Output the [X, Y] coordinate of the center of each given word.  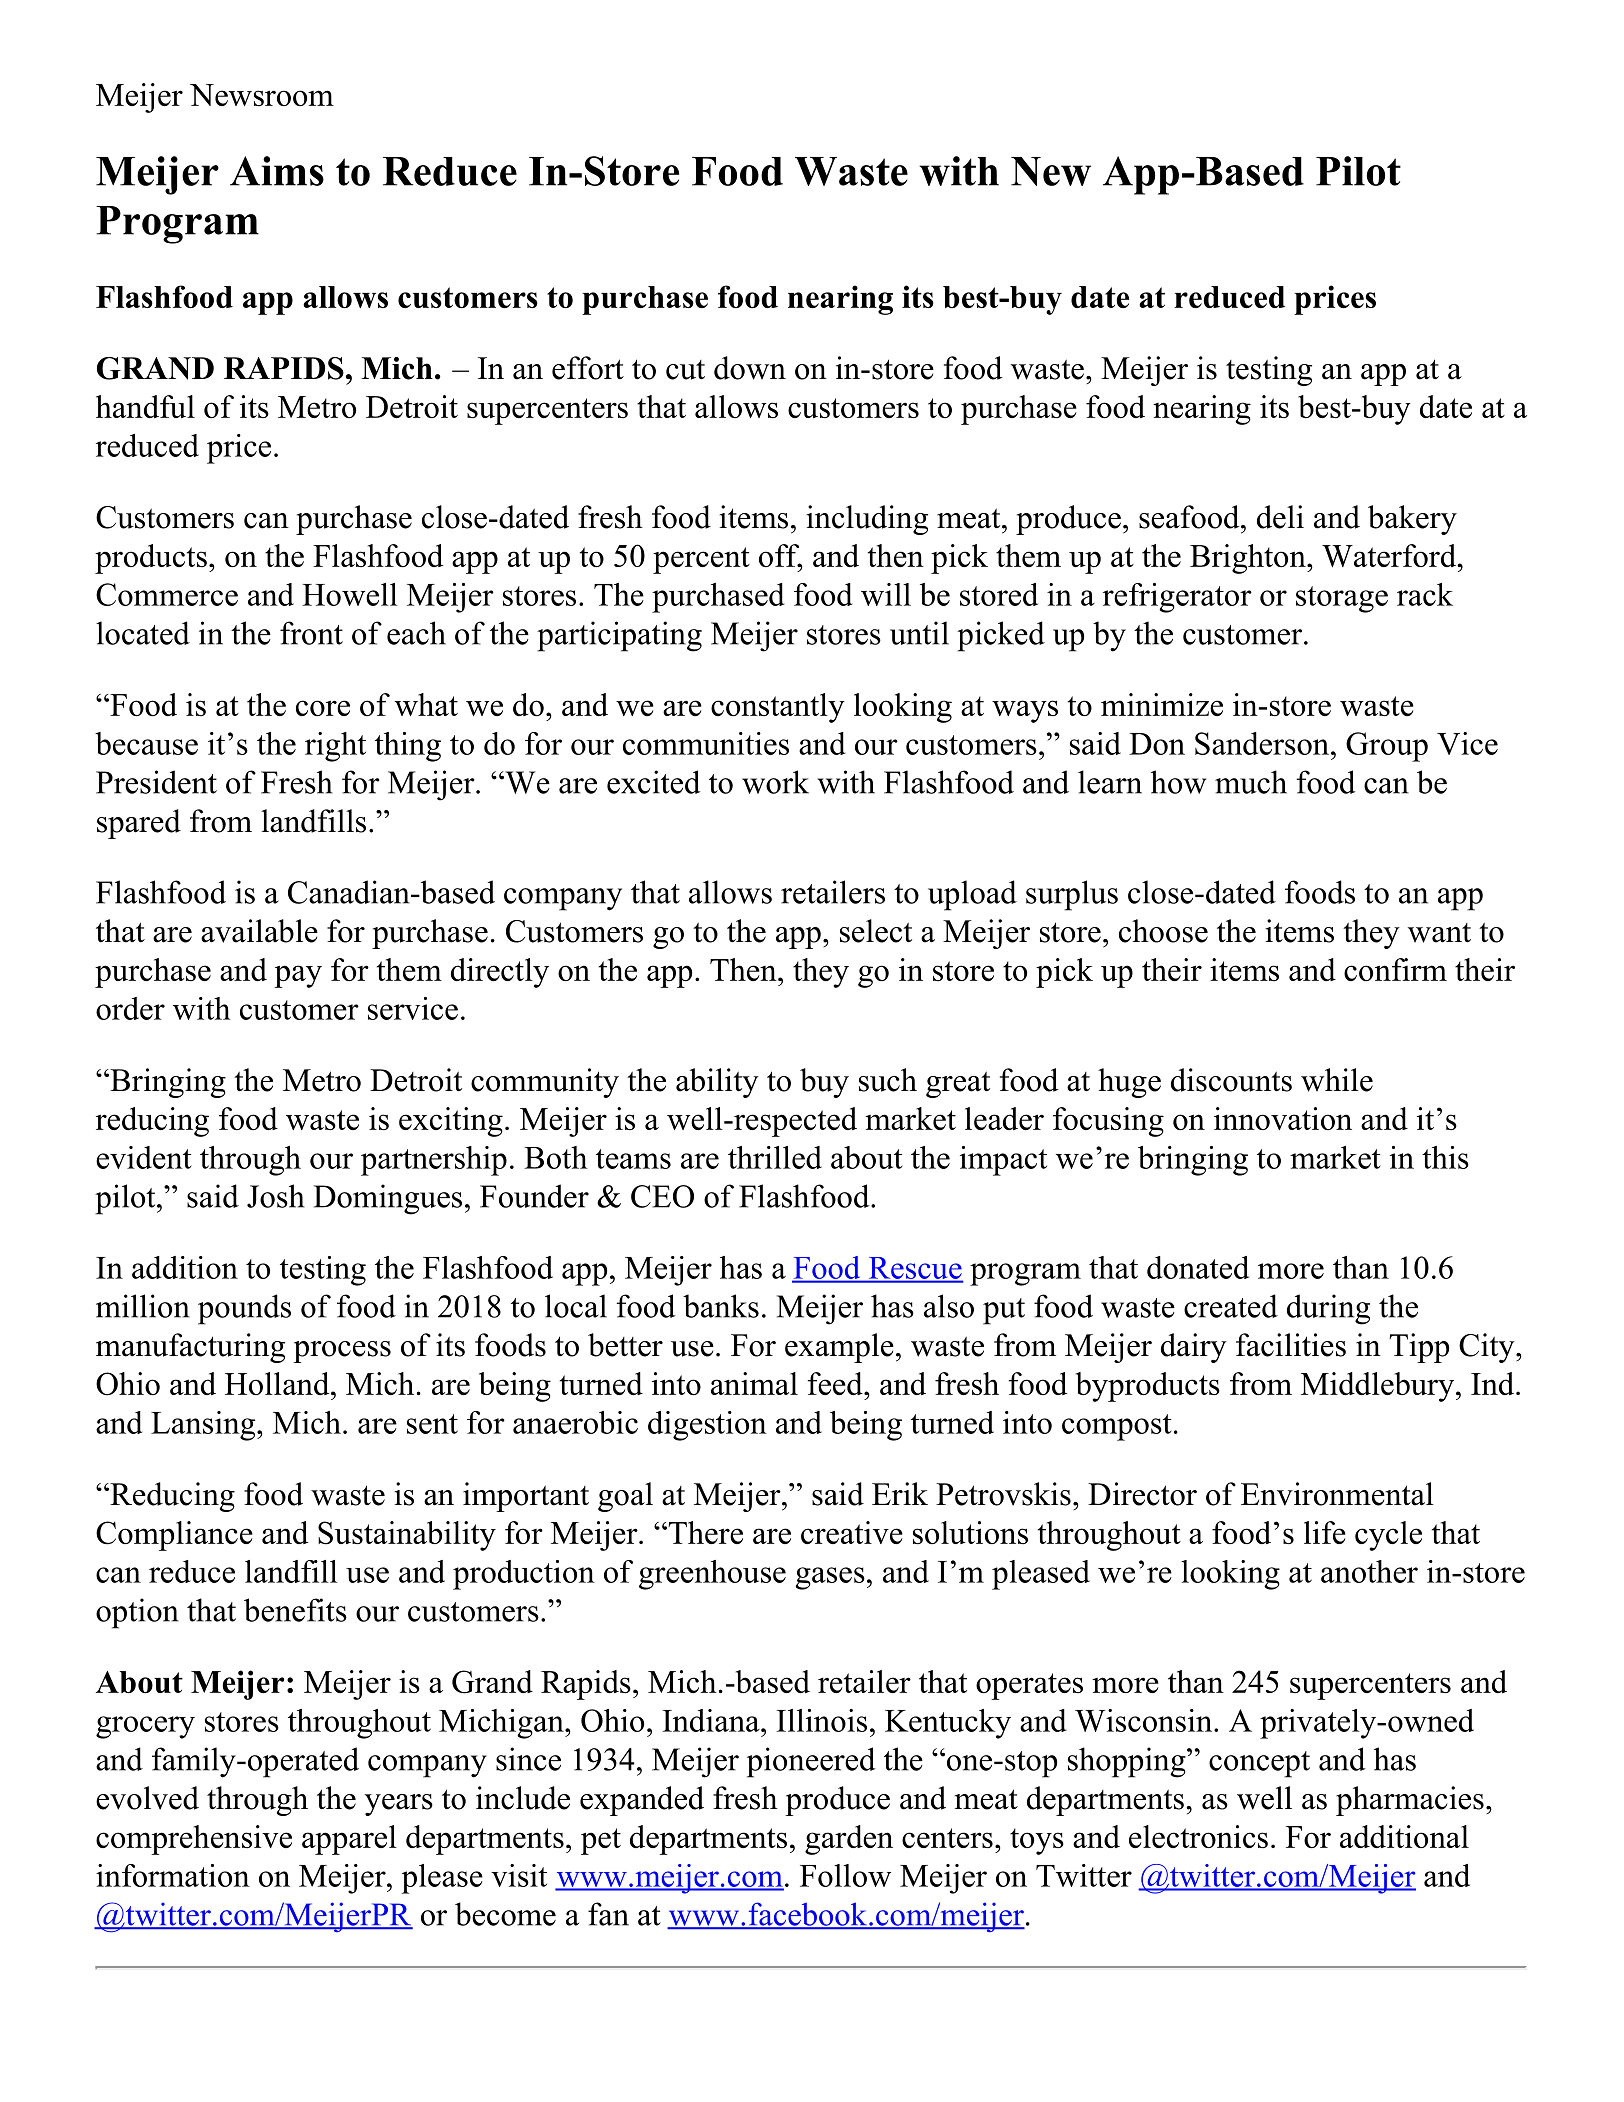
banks [721, 1306]
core [323, 708]
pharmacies [1410, 1801]
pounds [244, 1309]
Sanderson [1263, 743]
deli [1280, 517]
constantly [778, 708]
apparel [349, 1840]
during [1328, 1309]
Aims [277, 171]
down [750, 368]
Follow [845, 1875]
